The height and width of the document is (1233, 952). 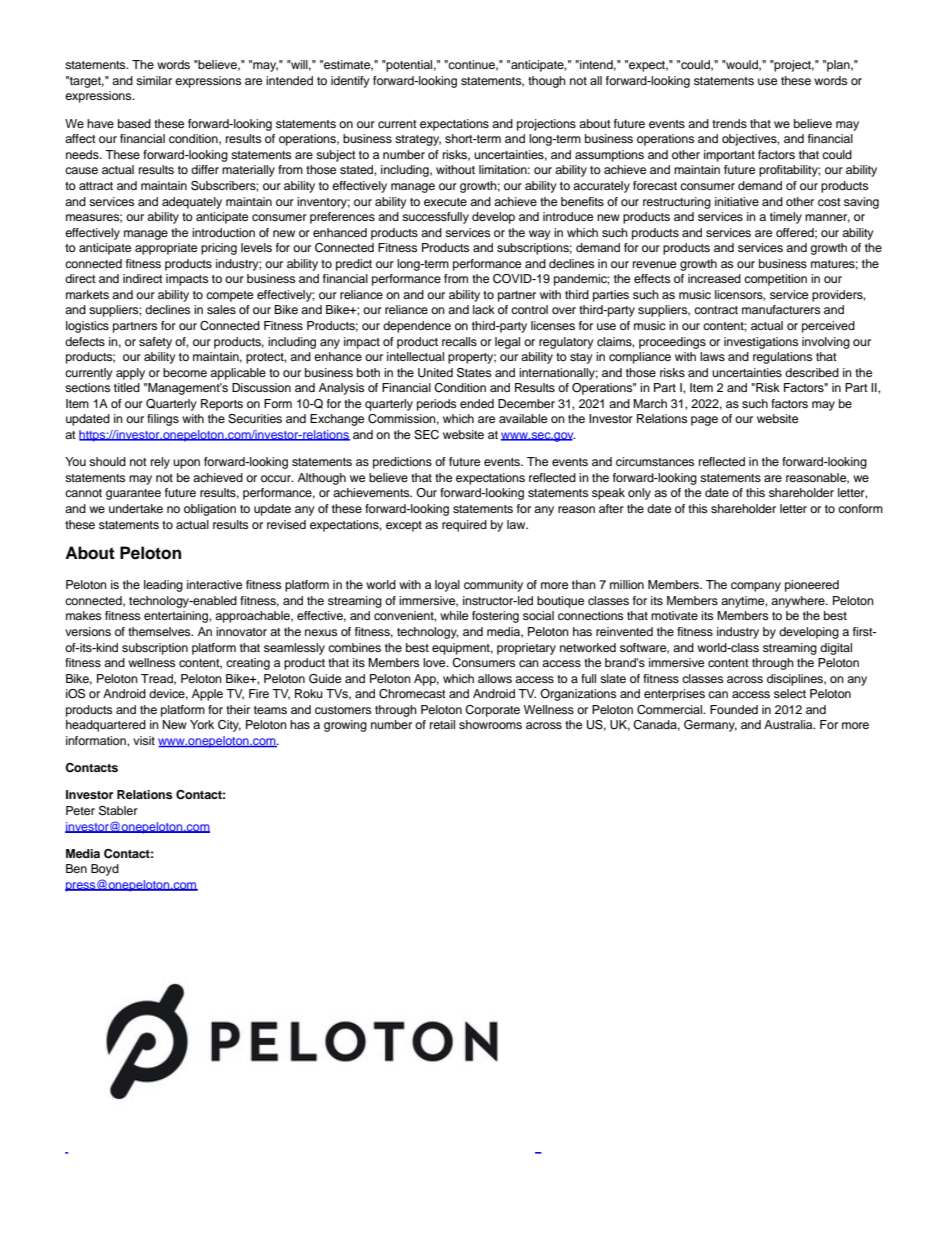 I want to click on Australia, so click(x=789, y=724).
